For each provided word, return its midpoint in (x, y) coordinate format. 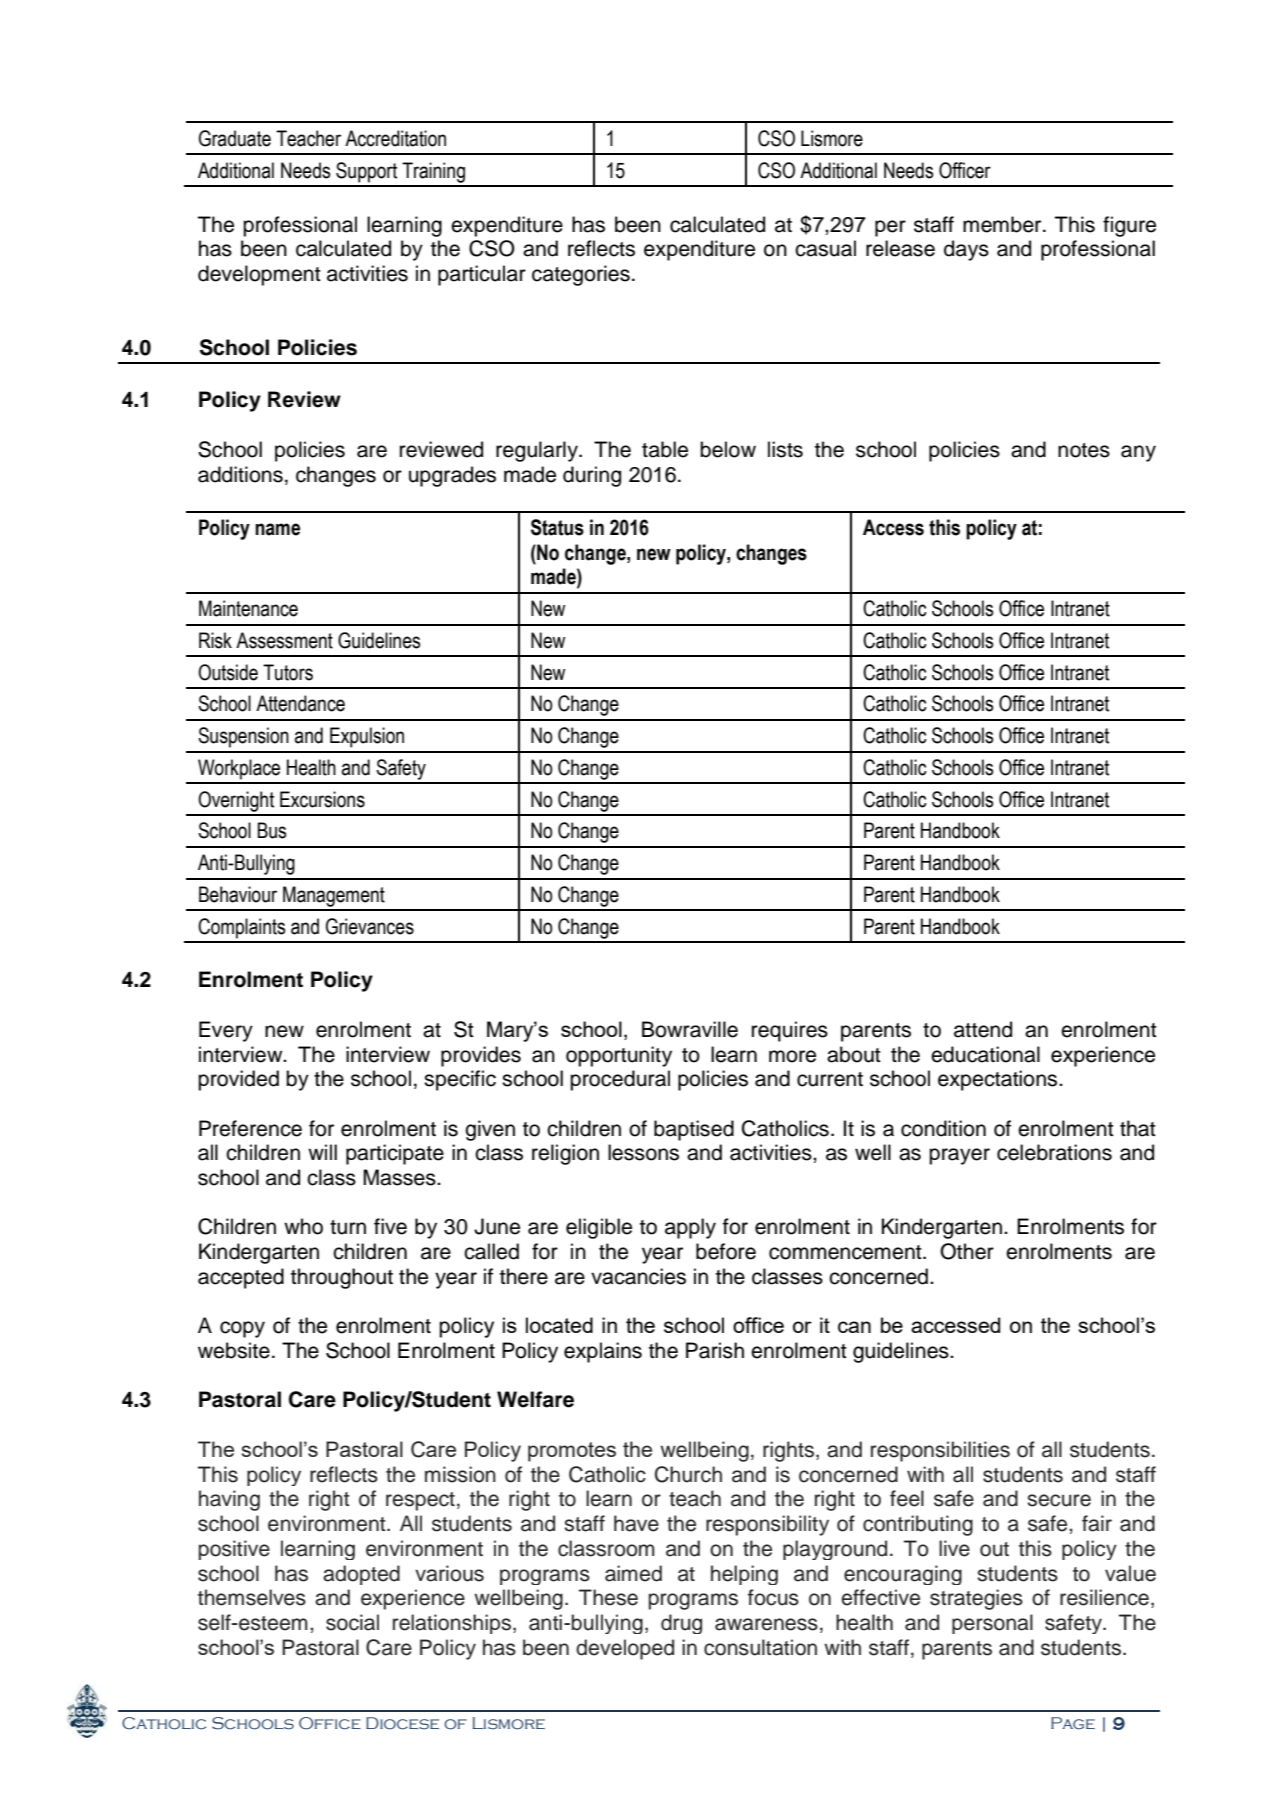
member (1003, 224)
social (352, 1622)
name (277, 529)
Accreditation (395, 138)
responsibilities (940, 1451)
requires (790, 1031)
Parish (715, 1350)
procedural (620, 1080)
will (322, 1152)
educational (985, 1054)
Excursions (322, 799)
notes (1084, 450)
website (234, 1350)
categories (581, 275)
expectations (999, 1080)
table (665, 449)
